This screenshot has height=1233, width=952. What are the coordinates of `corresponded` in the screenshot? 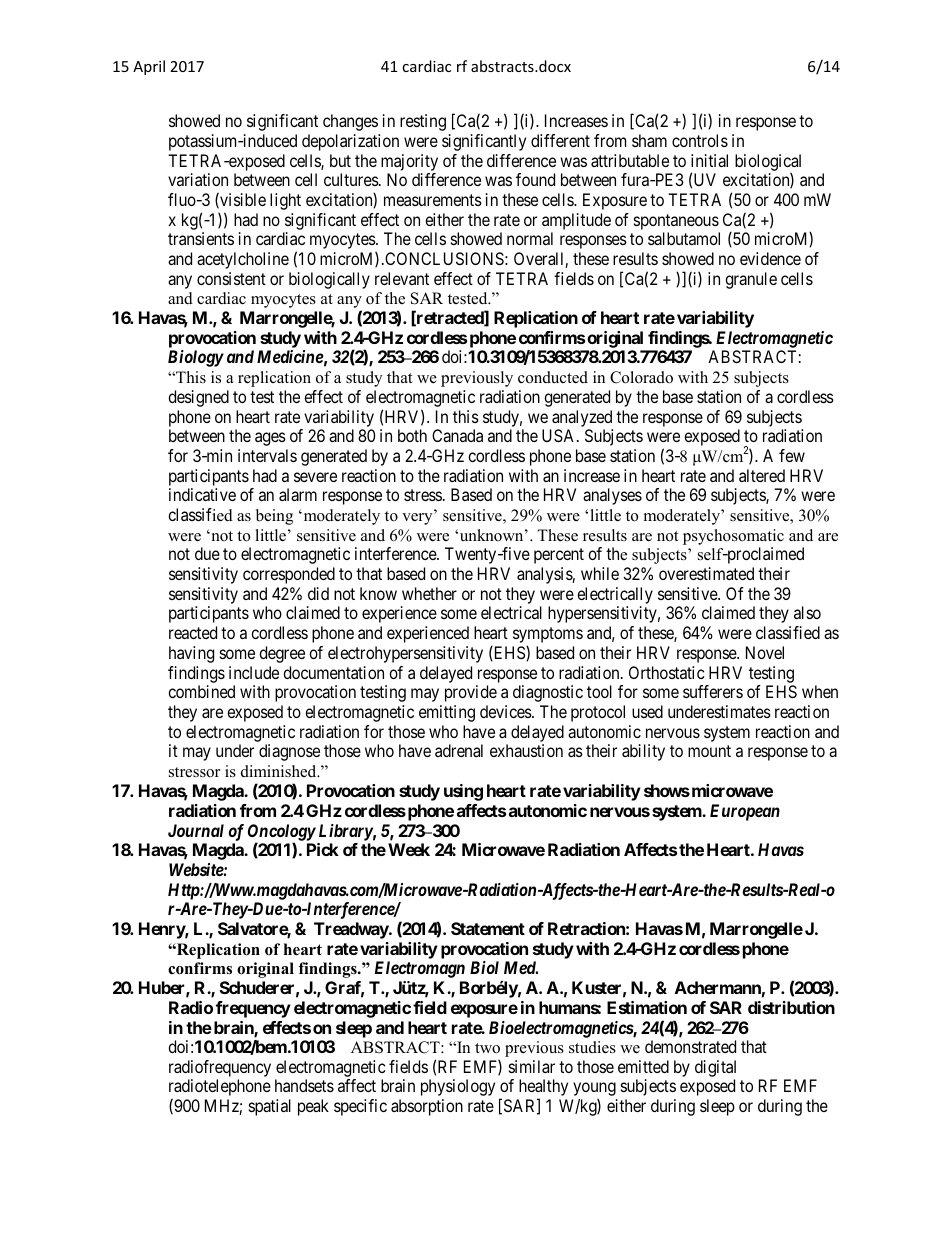 It's located at (289, 575).
